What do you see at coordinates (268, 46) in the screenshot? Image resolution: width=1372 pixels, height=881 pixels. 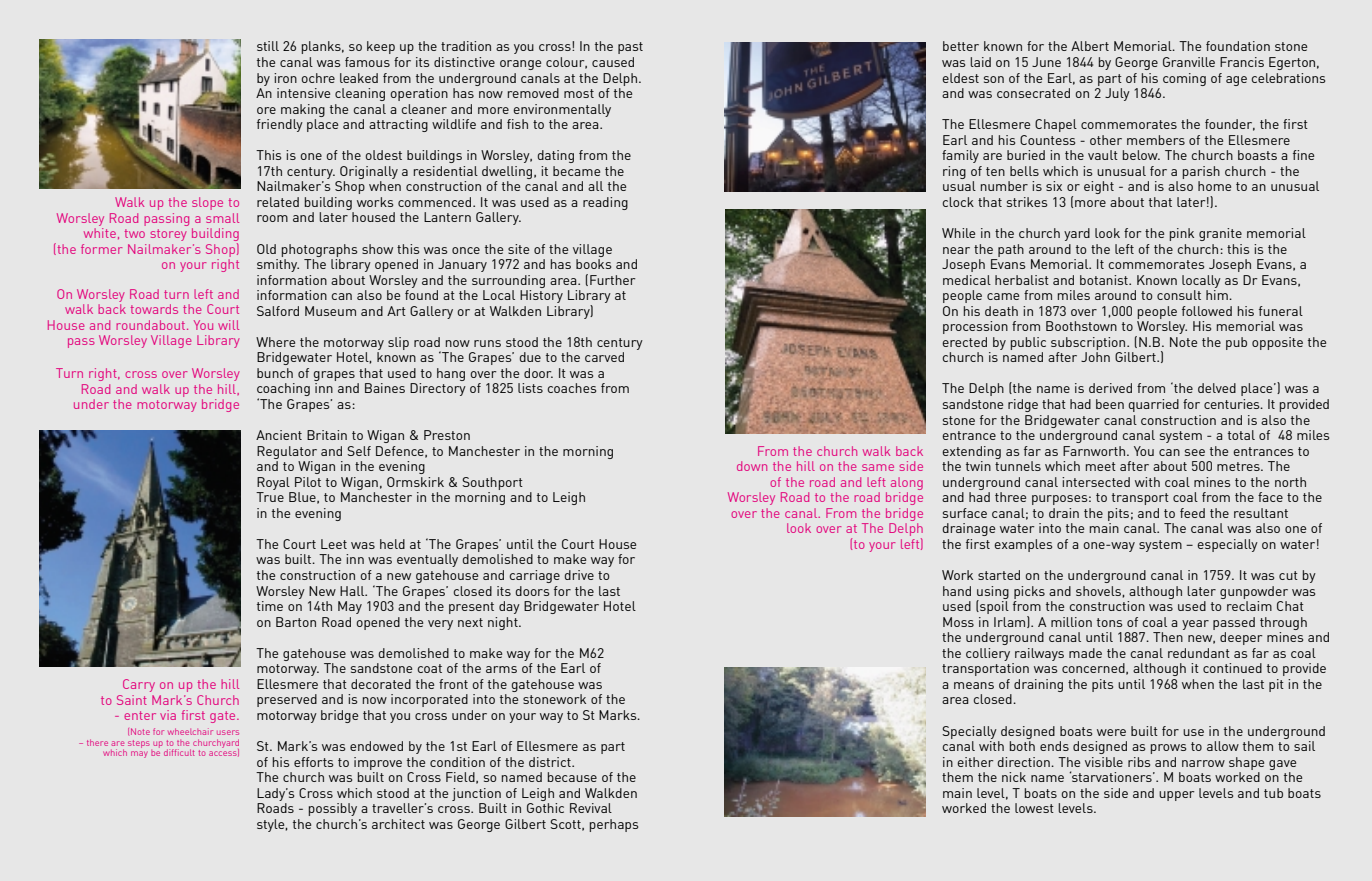 I see `still` at bounding box center [268, 46].
